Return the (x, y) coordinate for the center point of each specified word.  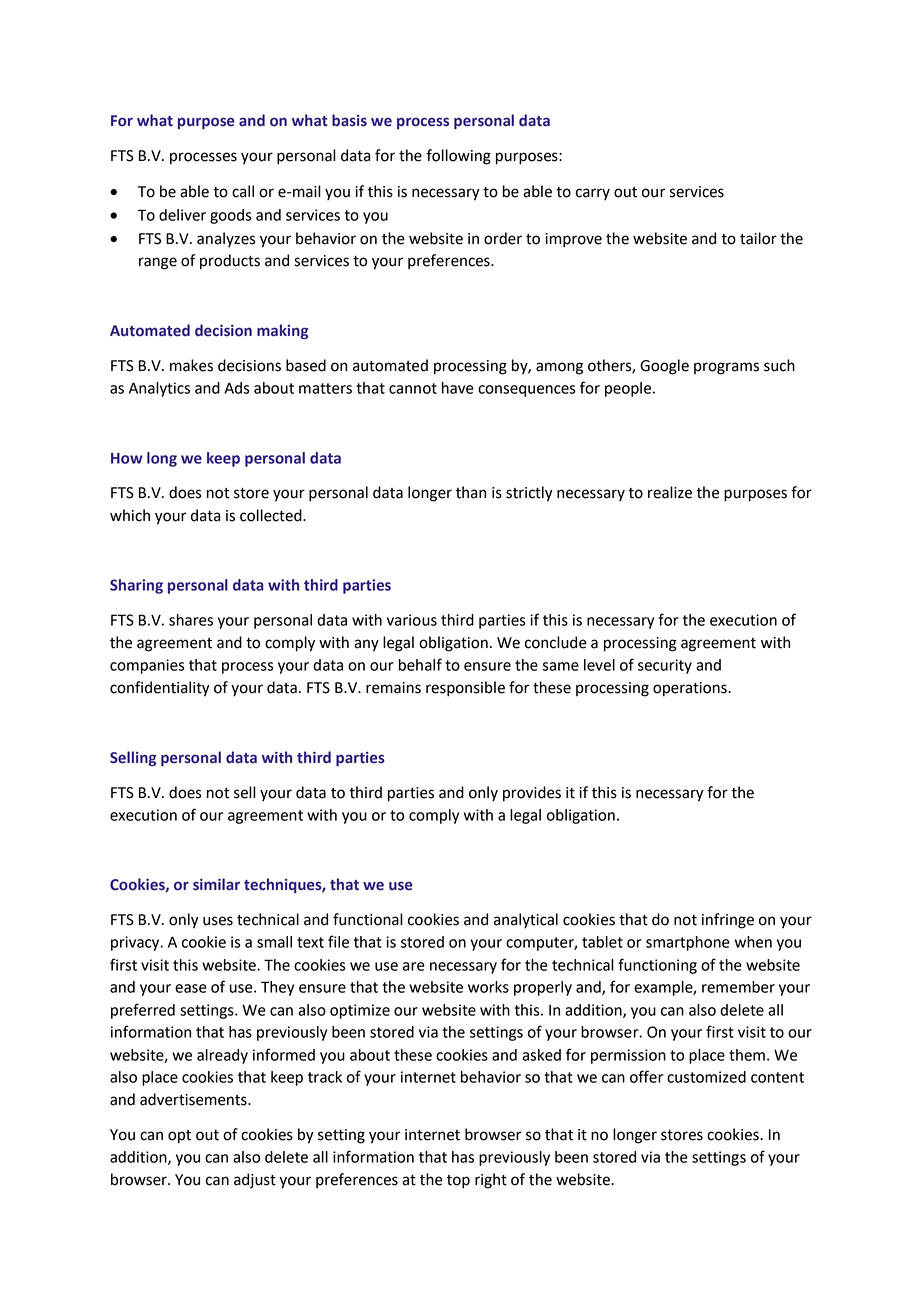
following (458, 157)
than (471, 492)
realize (670, 492)
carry (593, 194)
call (243, 191)
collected (272, 515)
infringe (728, 921)
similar (216, 884)
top (458, 1182)
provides (532, 794)
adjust (255, 1181)
